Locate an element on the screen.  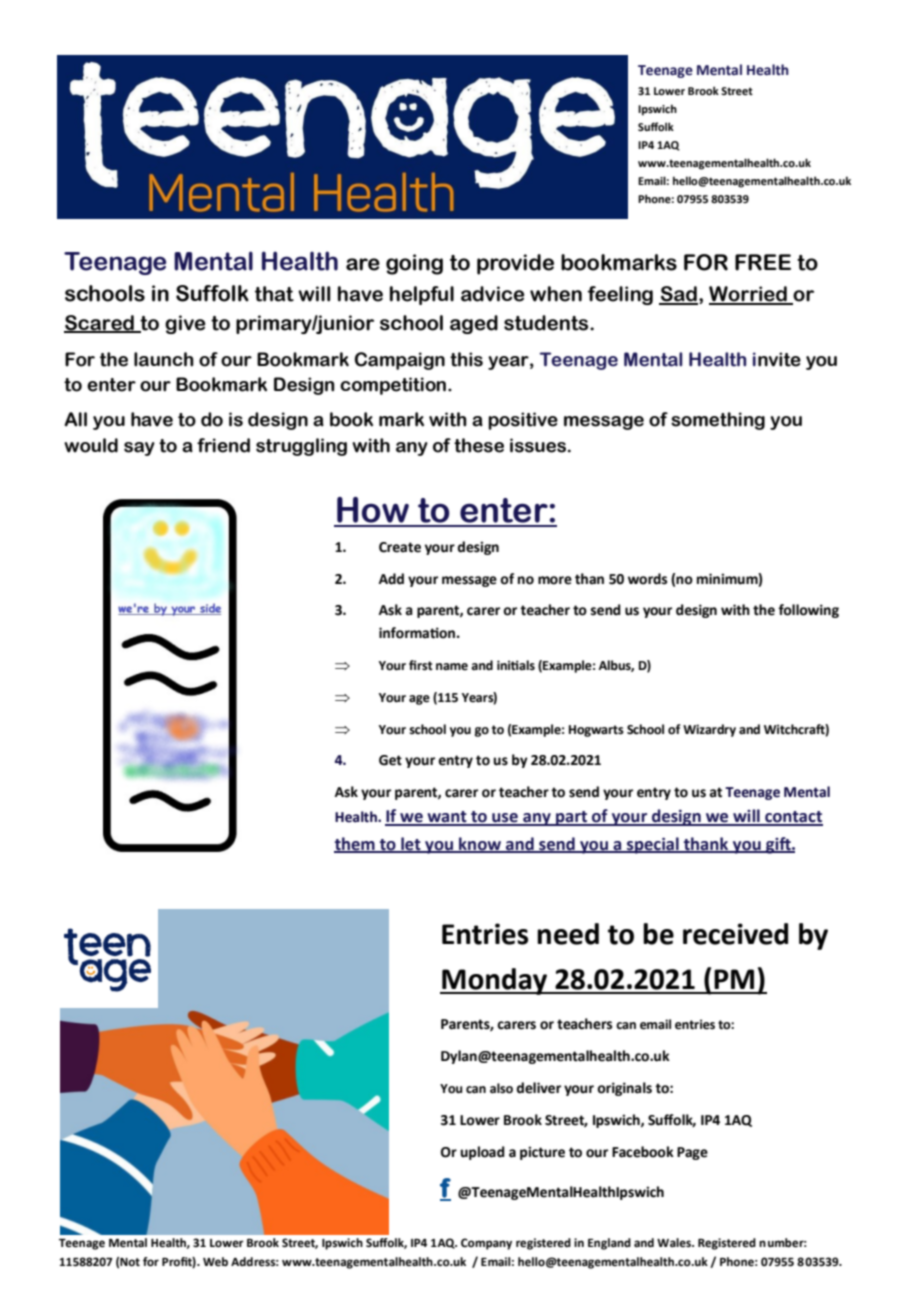
Monday is located at coordinates (495, 981).
